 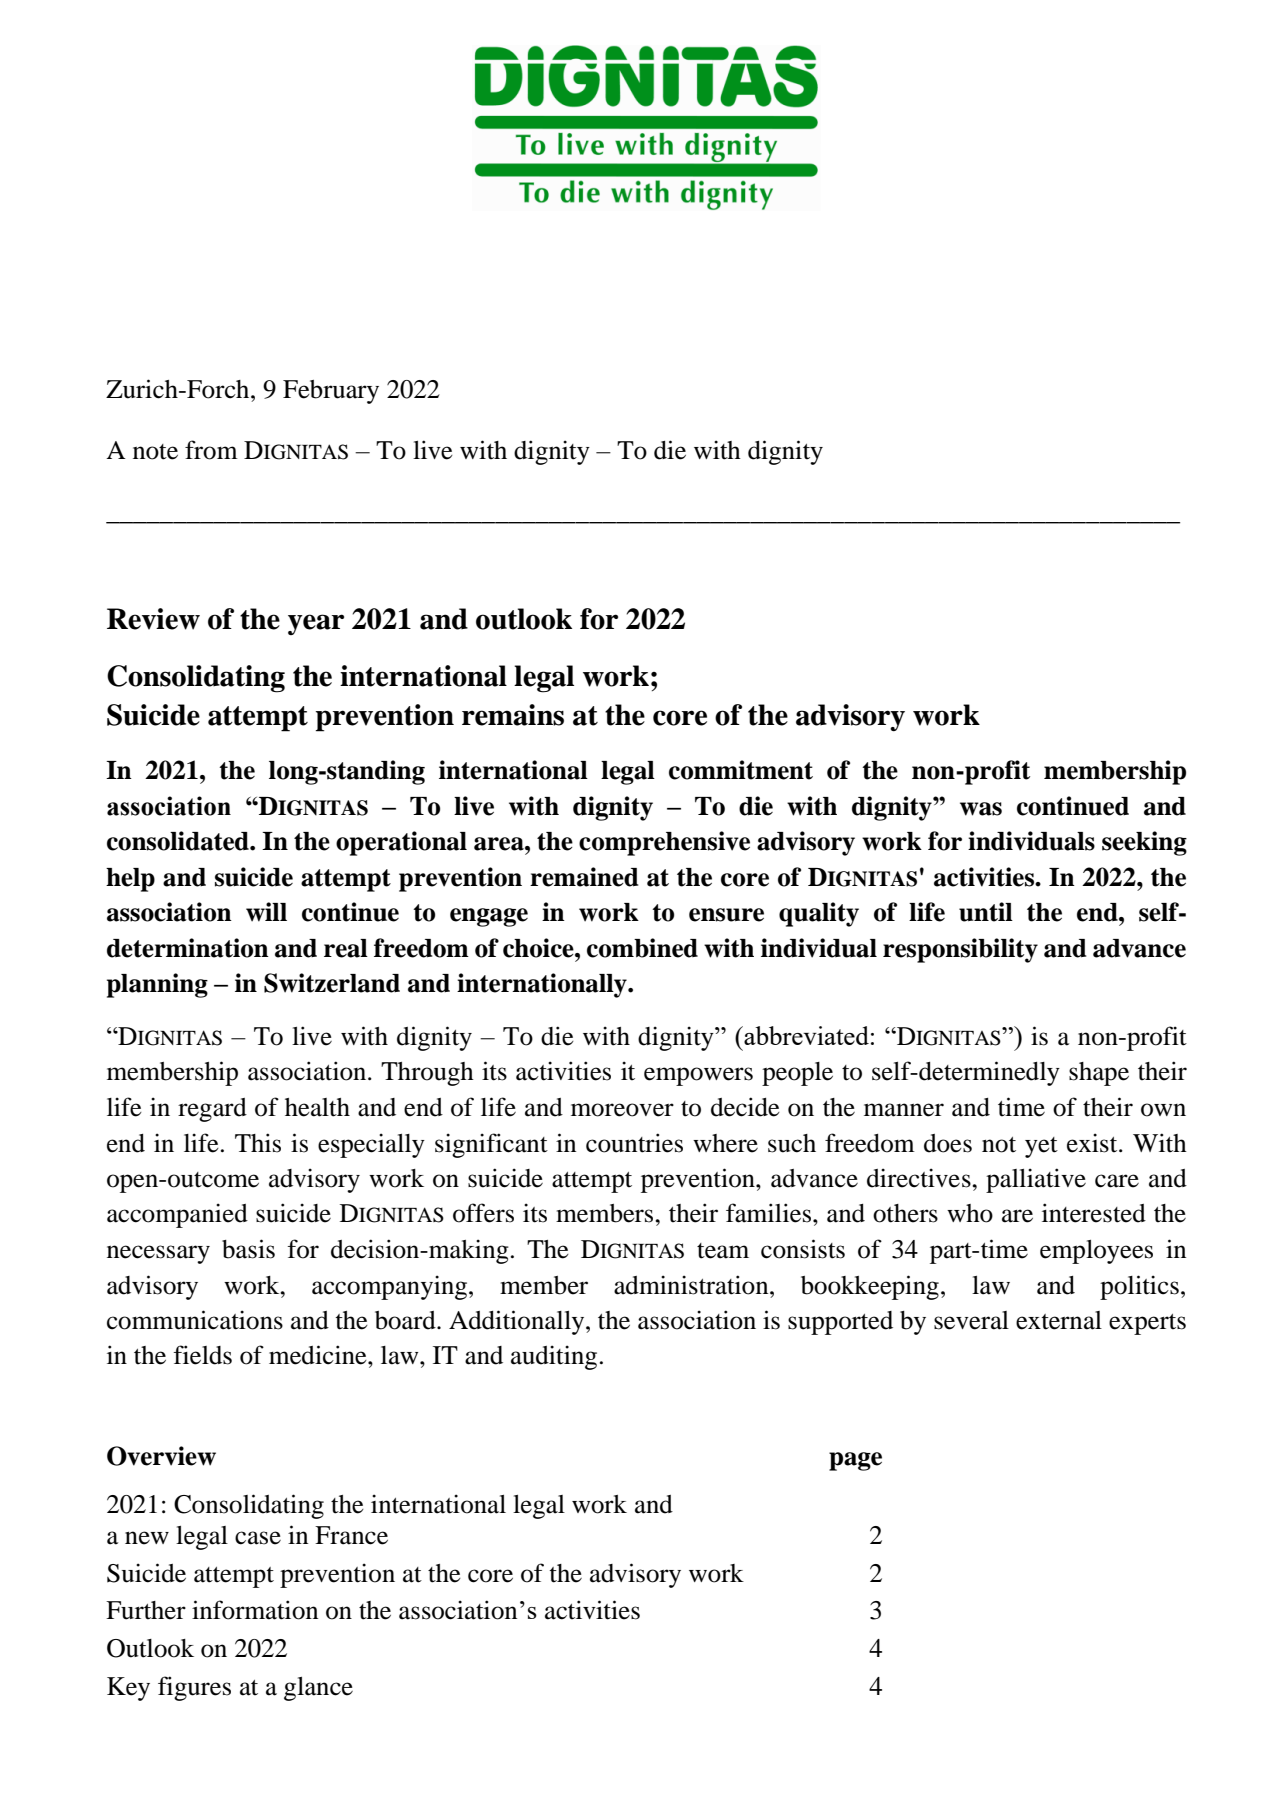 What do you see at coordinates (255, 1610) in the page?
I see `information` at bounding box center [255, 1610].
